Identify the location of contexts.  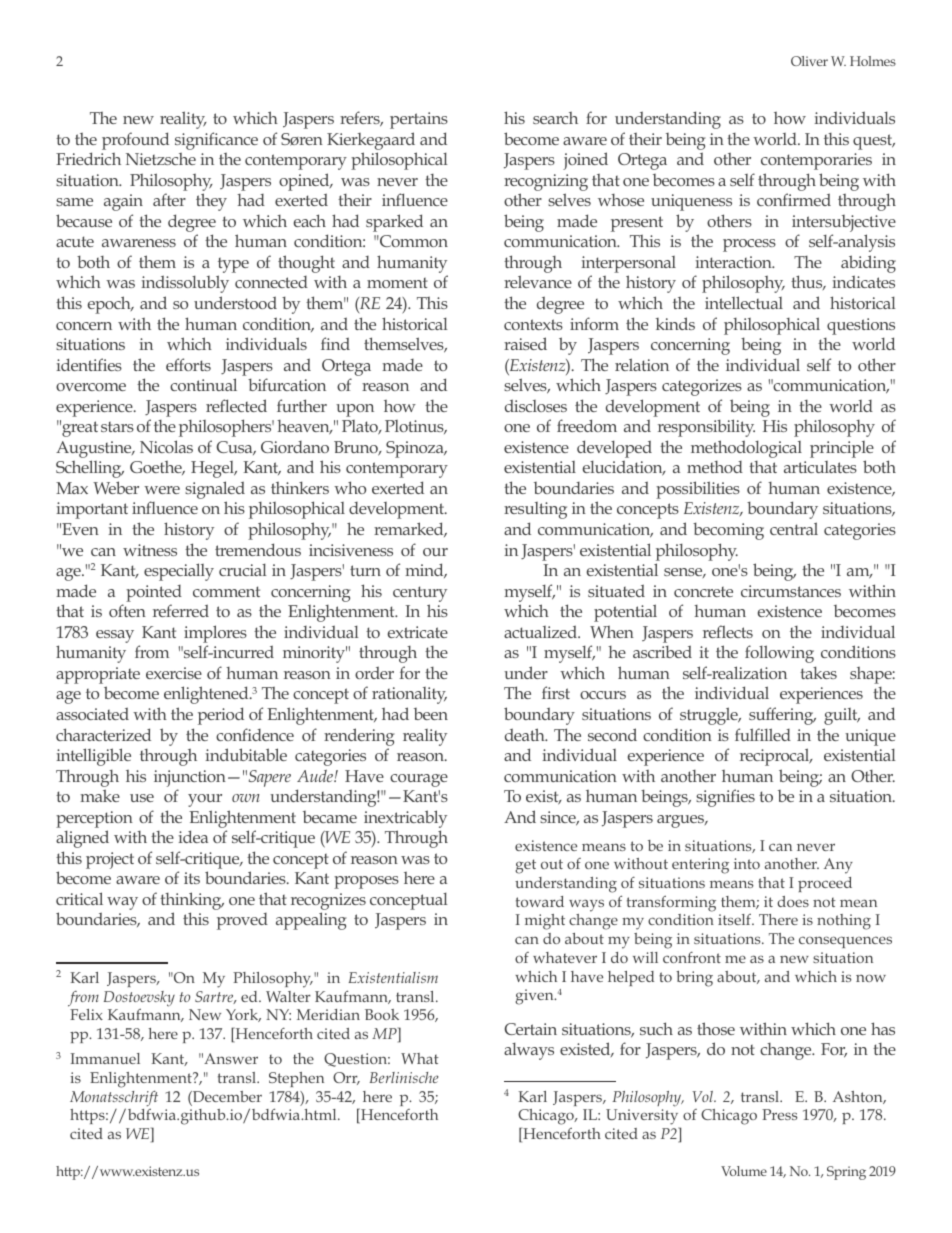
(533, 324).
